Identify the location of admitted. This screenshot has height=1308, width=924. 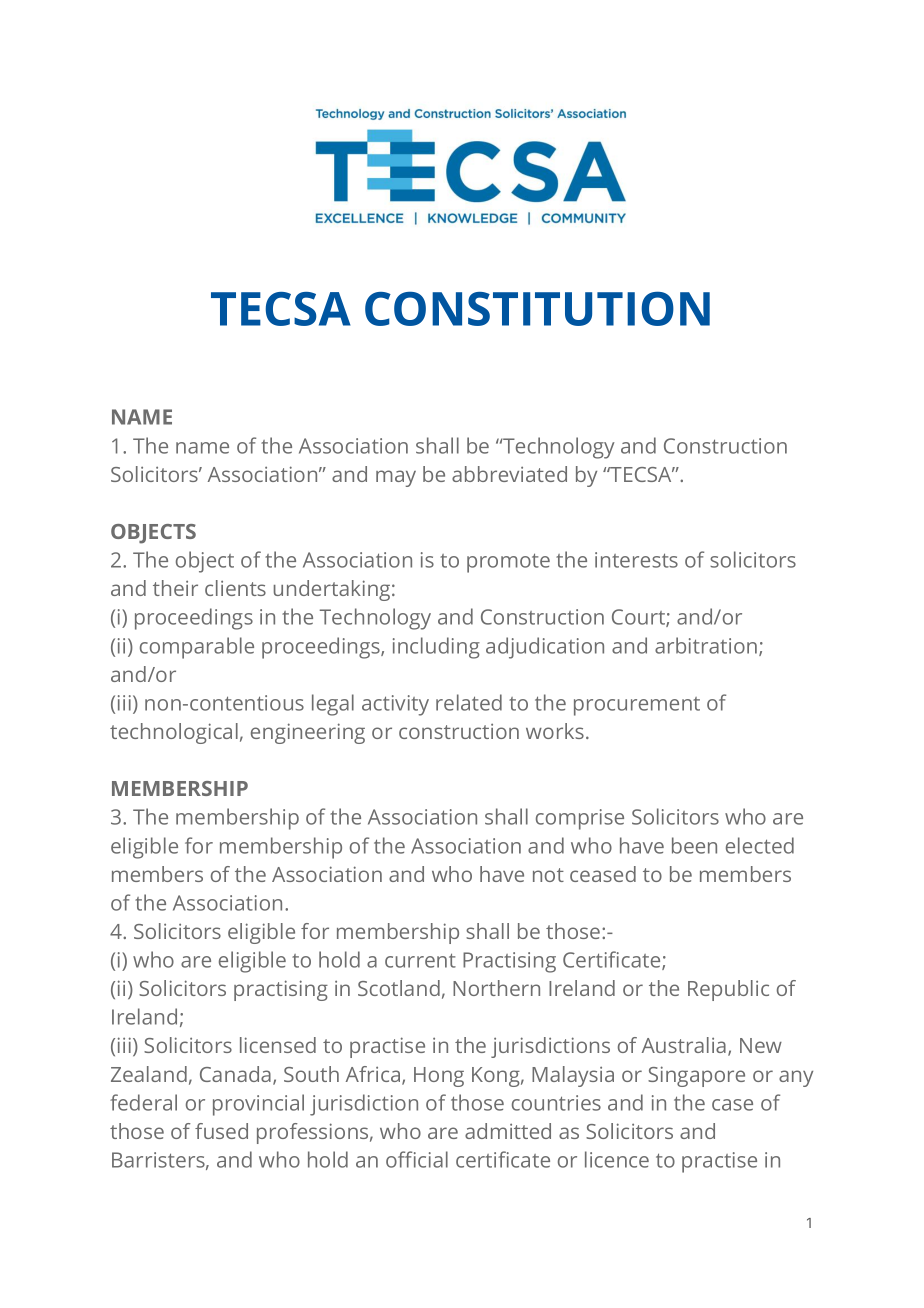
(508, 1131).
